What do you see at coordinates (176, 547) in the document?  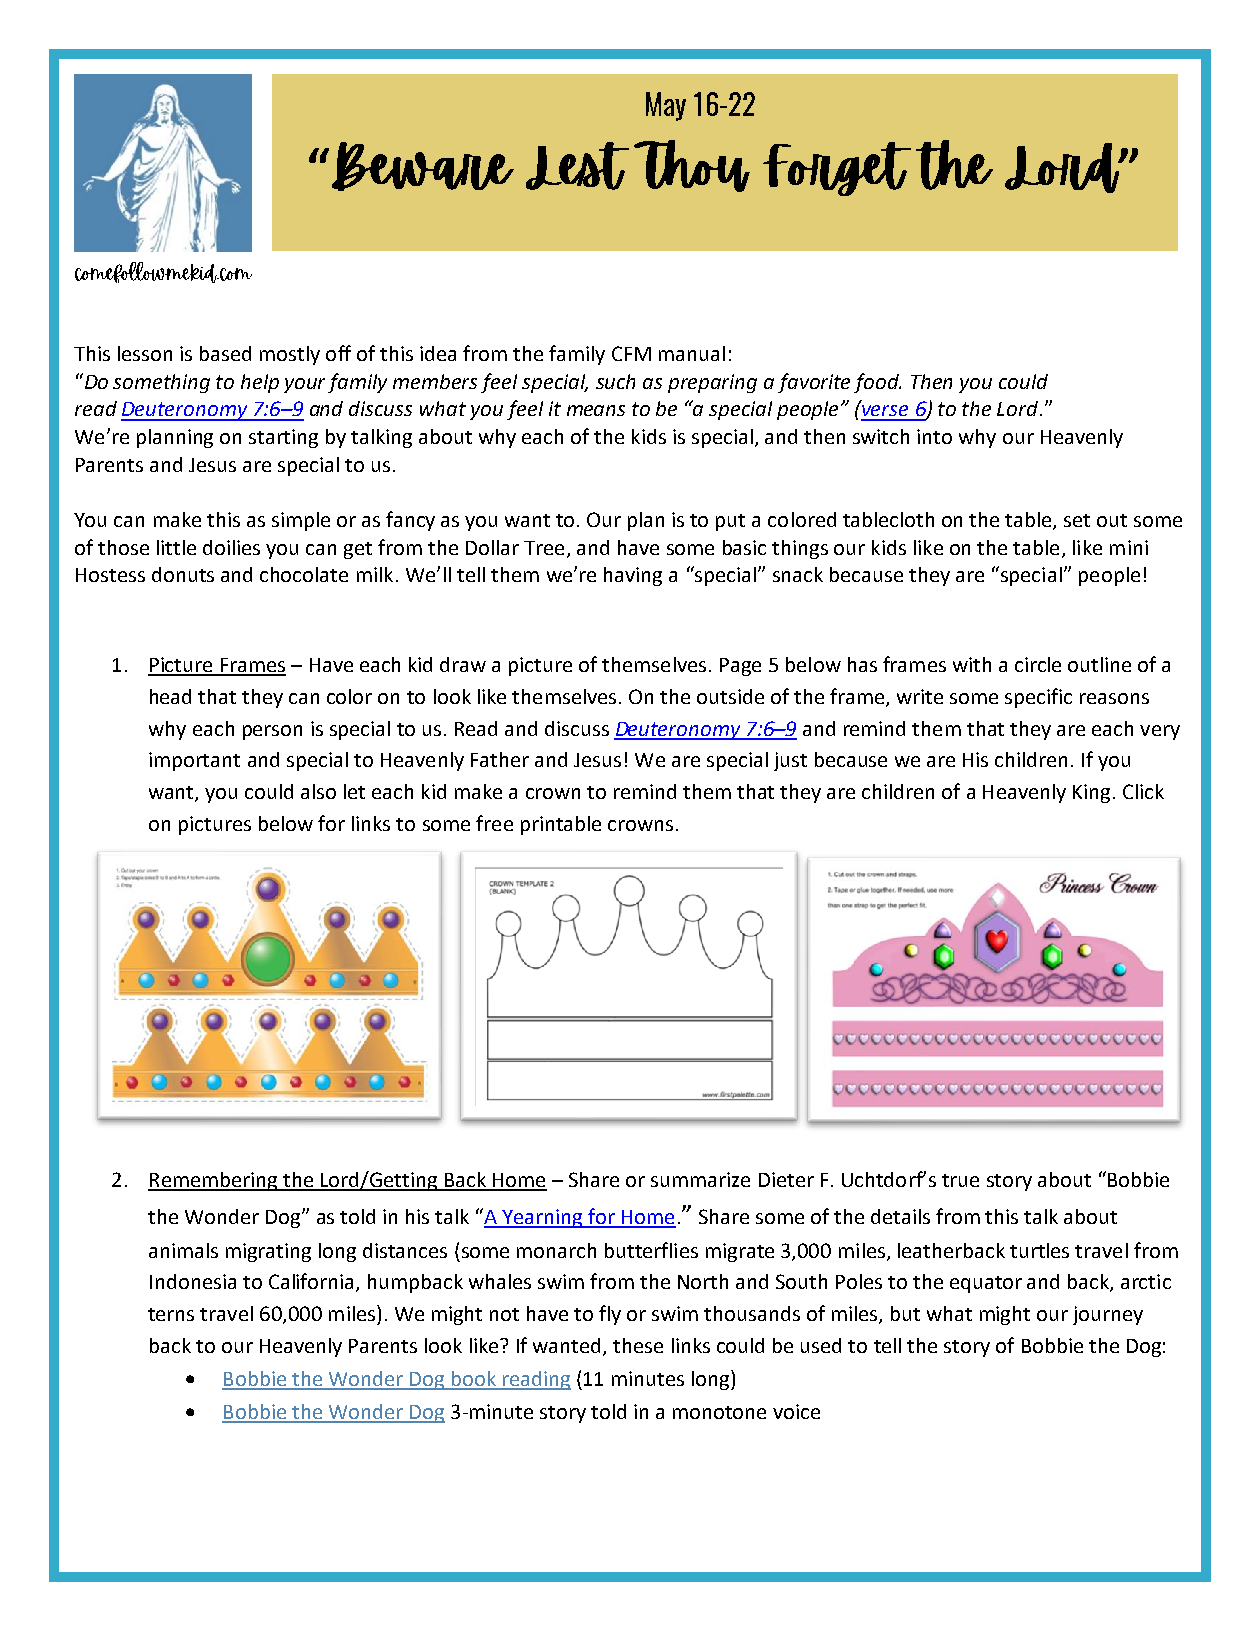 I see `little` at bounding box center [176, 547].
